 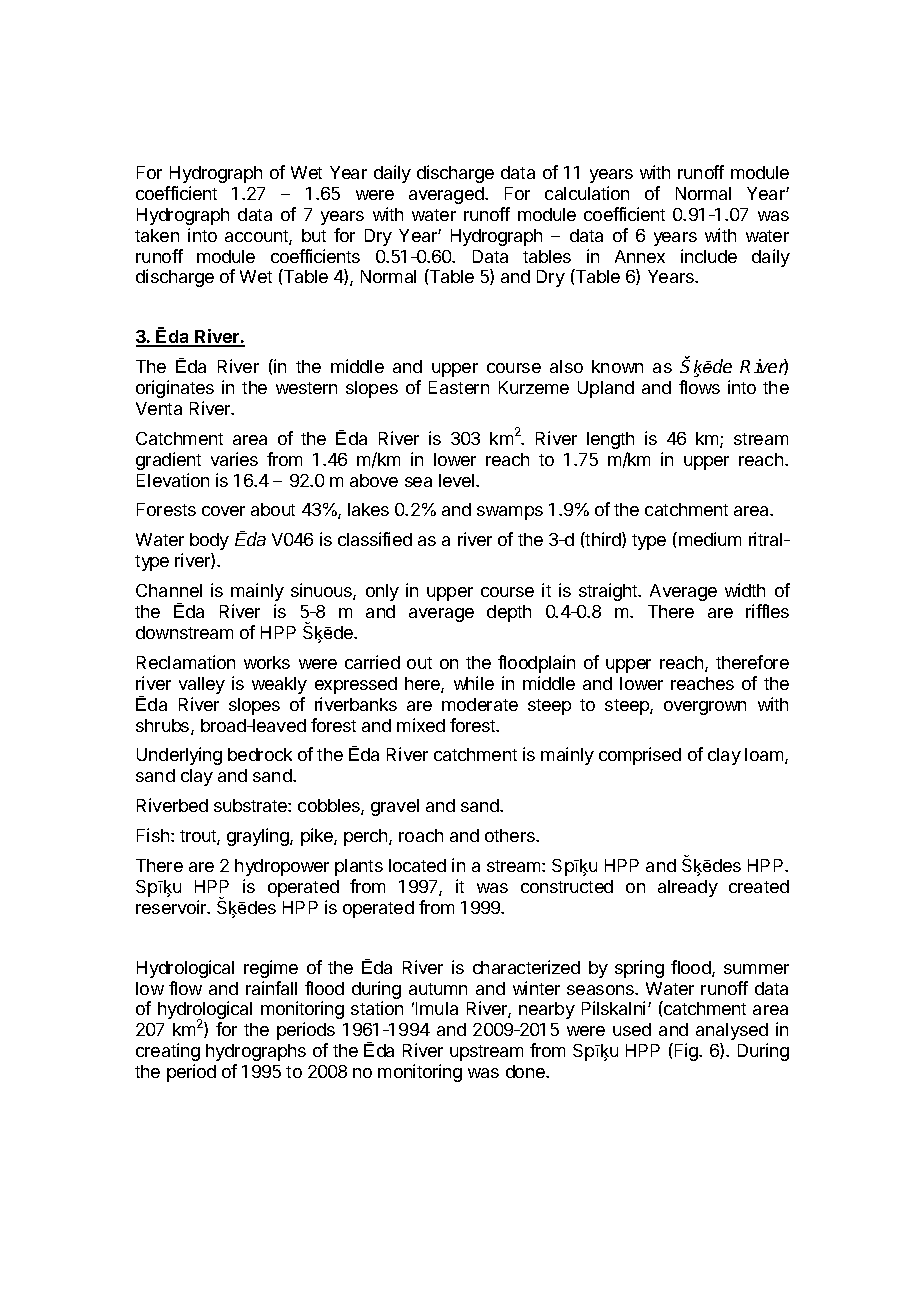 What do you see at coordinates (509, 613) in the screenshot?
I see `depth` at bounding box center [509, 613].
